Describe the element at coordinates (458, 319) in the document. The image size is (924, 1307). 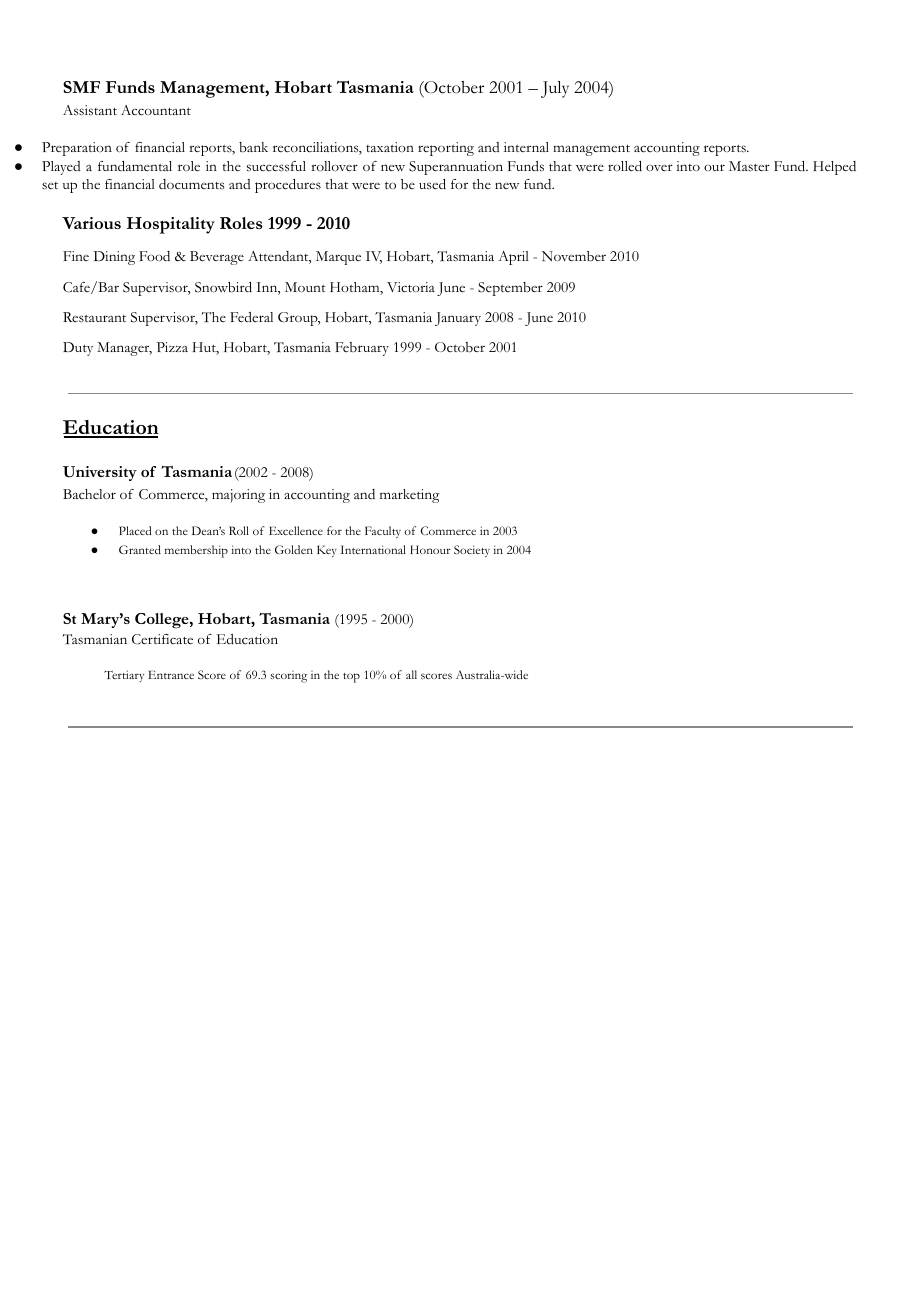
I see `January` at that location.
